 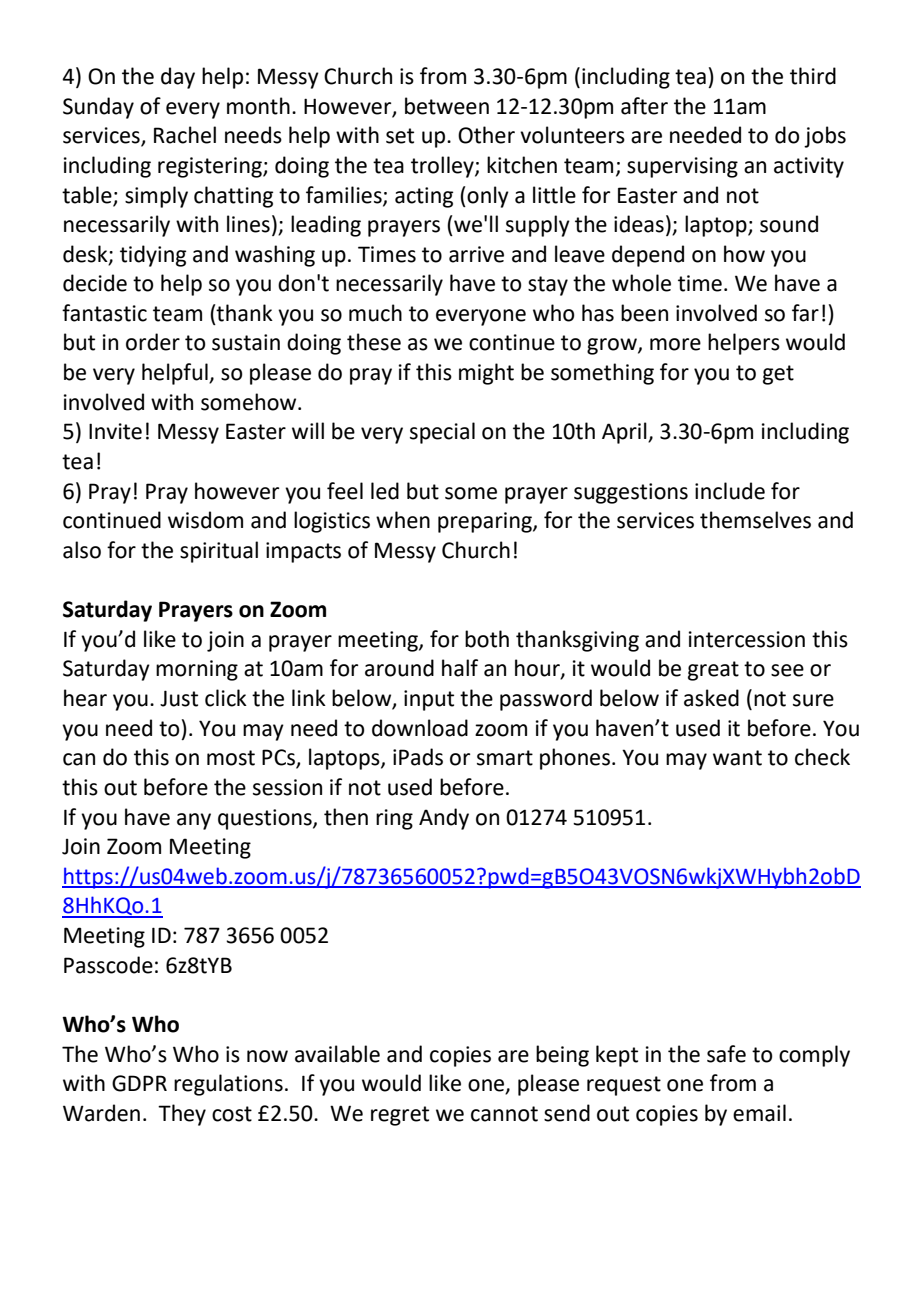 I want to click on third, so click(x=813, y=76).
